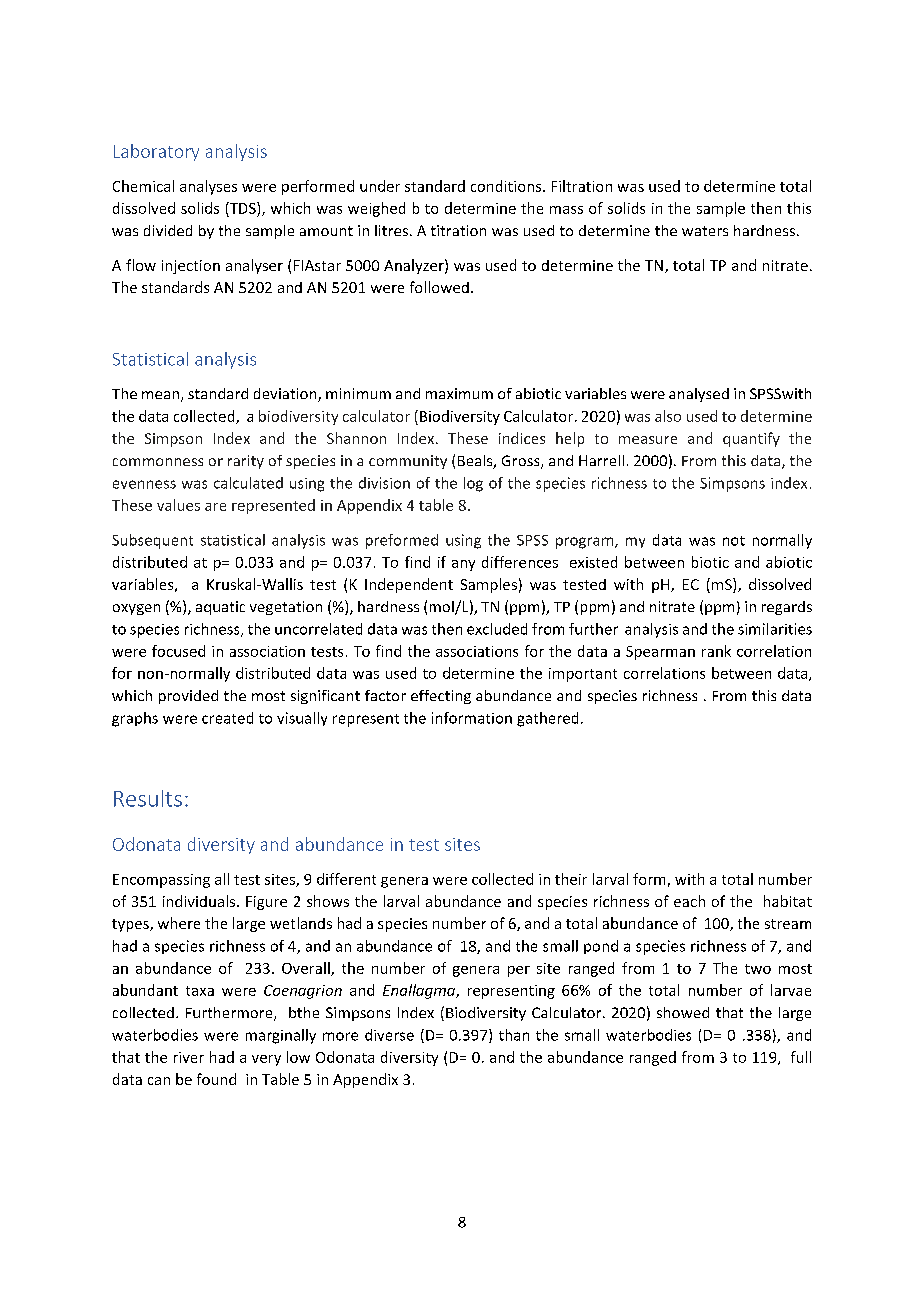 The height and width of the screenshot is (1308, 924). I want to click on any, so click(463, 565).
